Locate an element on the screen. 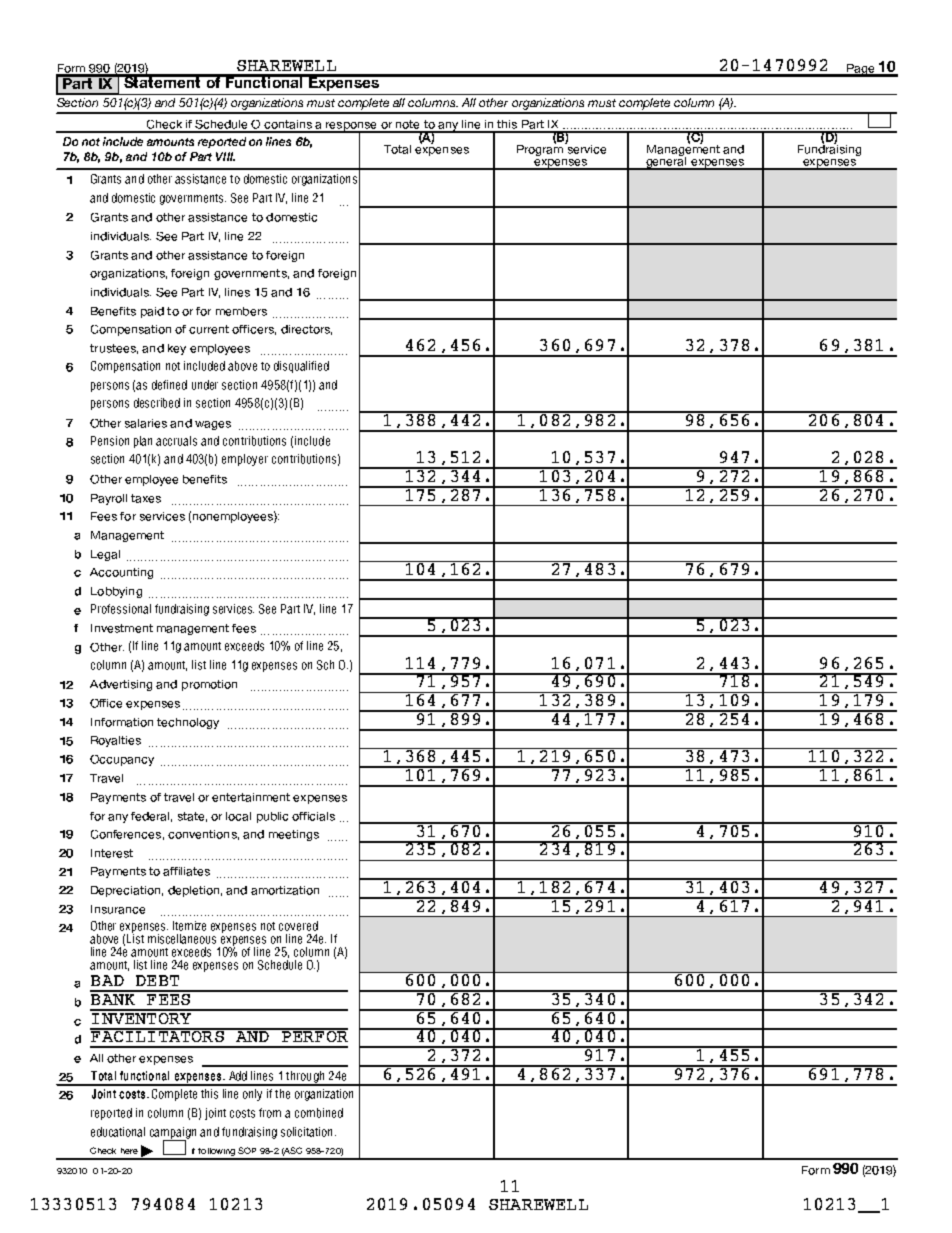  employer is located at coordinates (245, 460).
